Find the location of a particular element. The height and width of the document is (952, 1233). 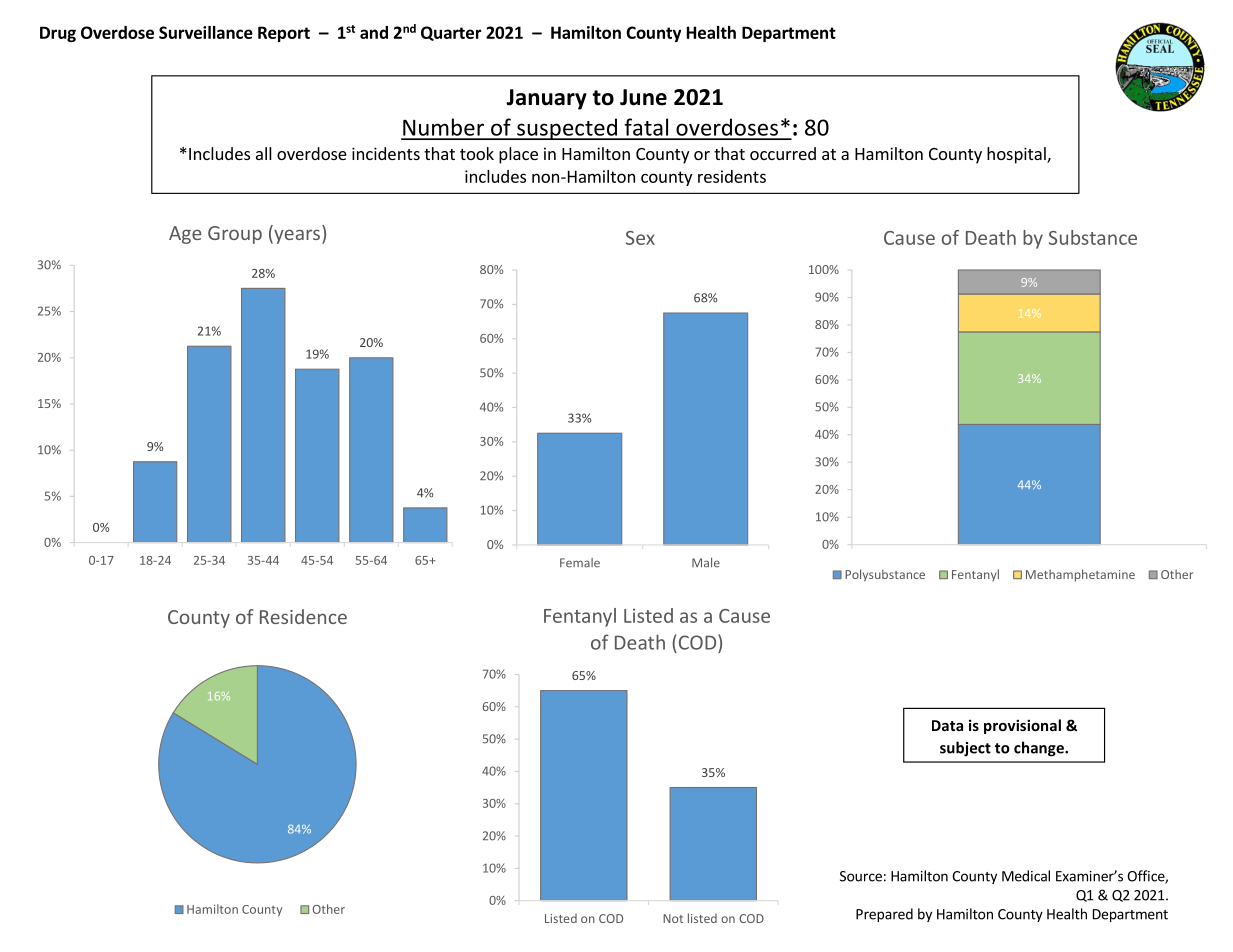

January is located at coordinates (546, 99).
